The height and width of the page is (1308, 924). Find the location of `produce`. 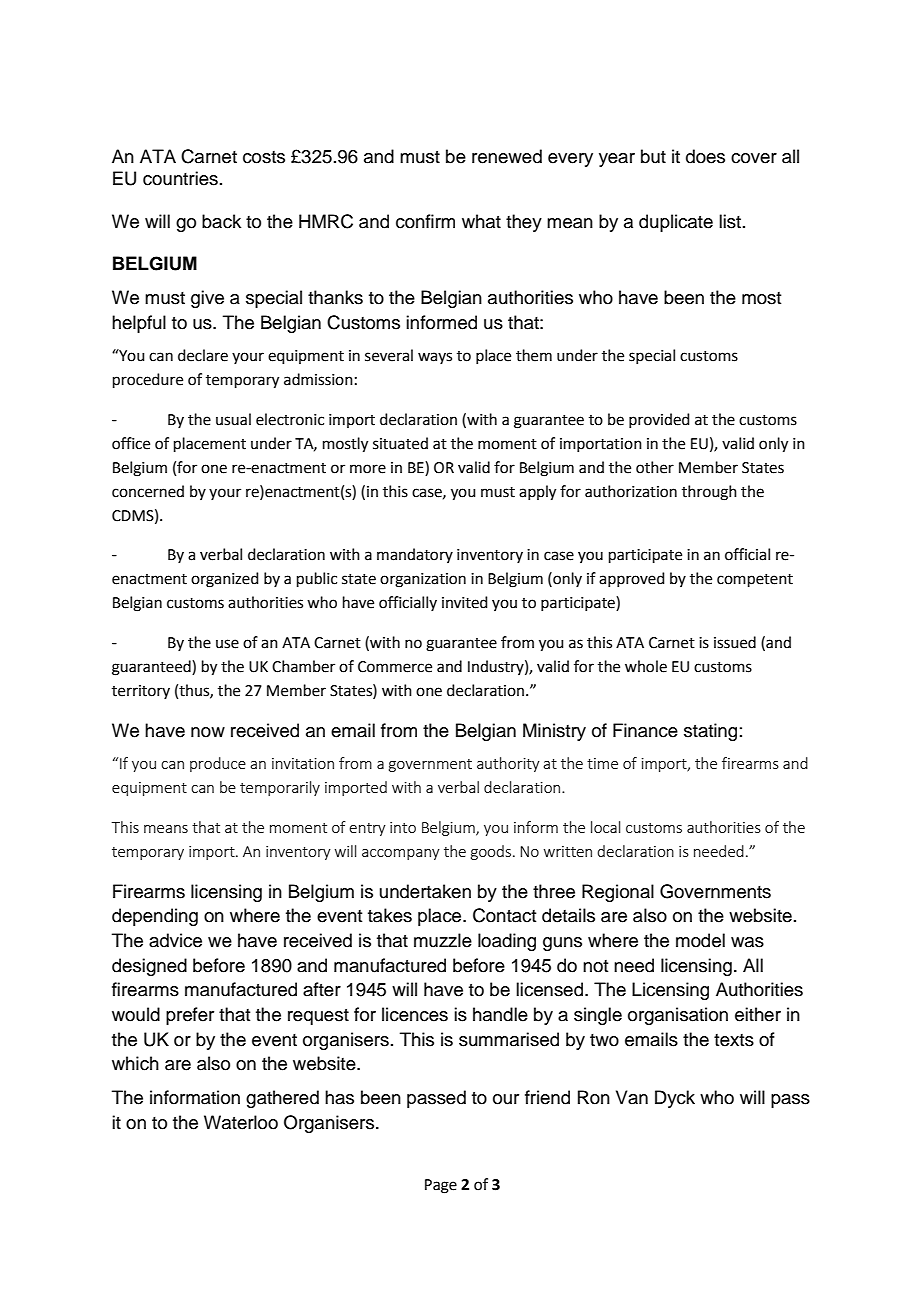

produce is located at coordinates (218, 764).
